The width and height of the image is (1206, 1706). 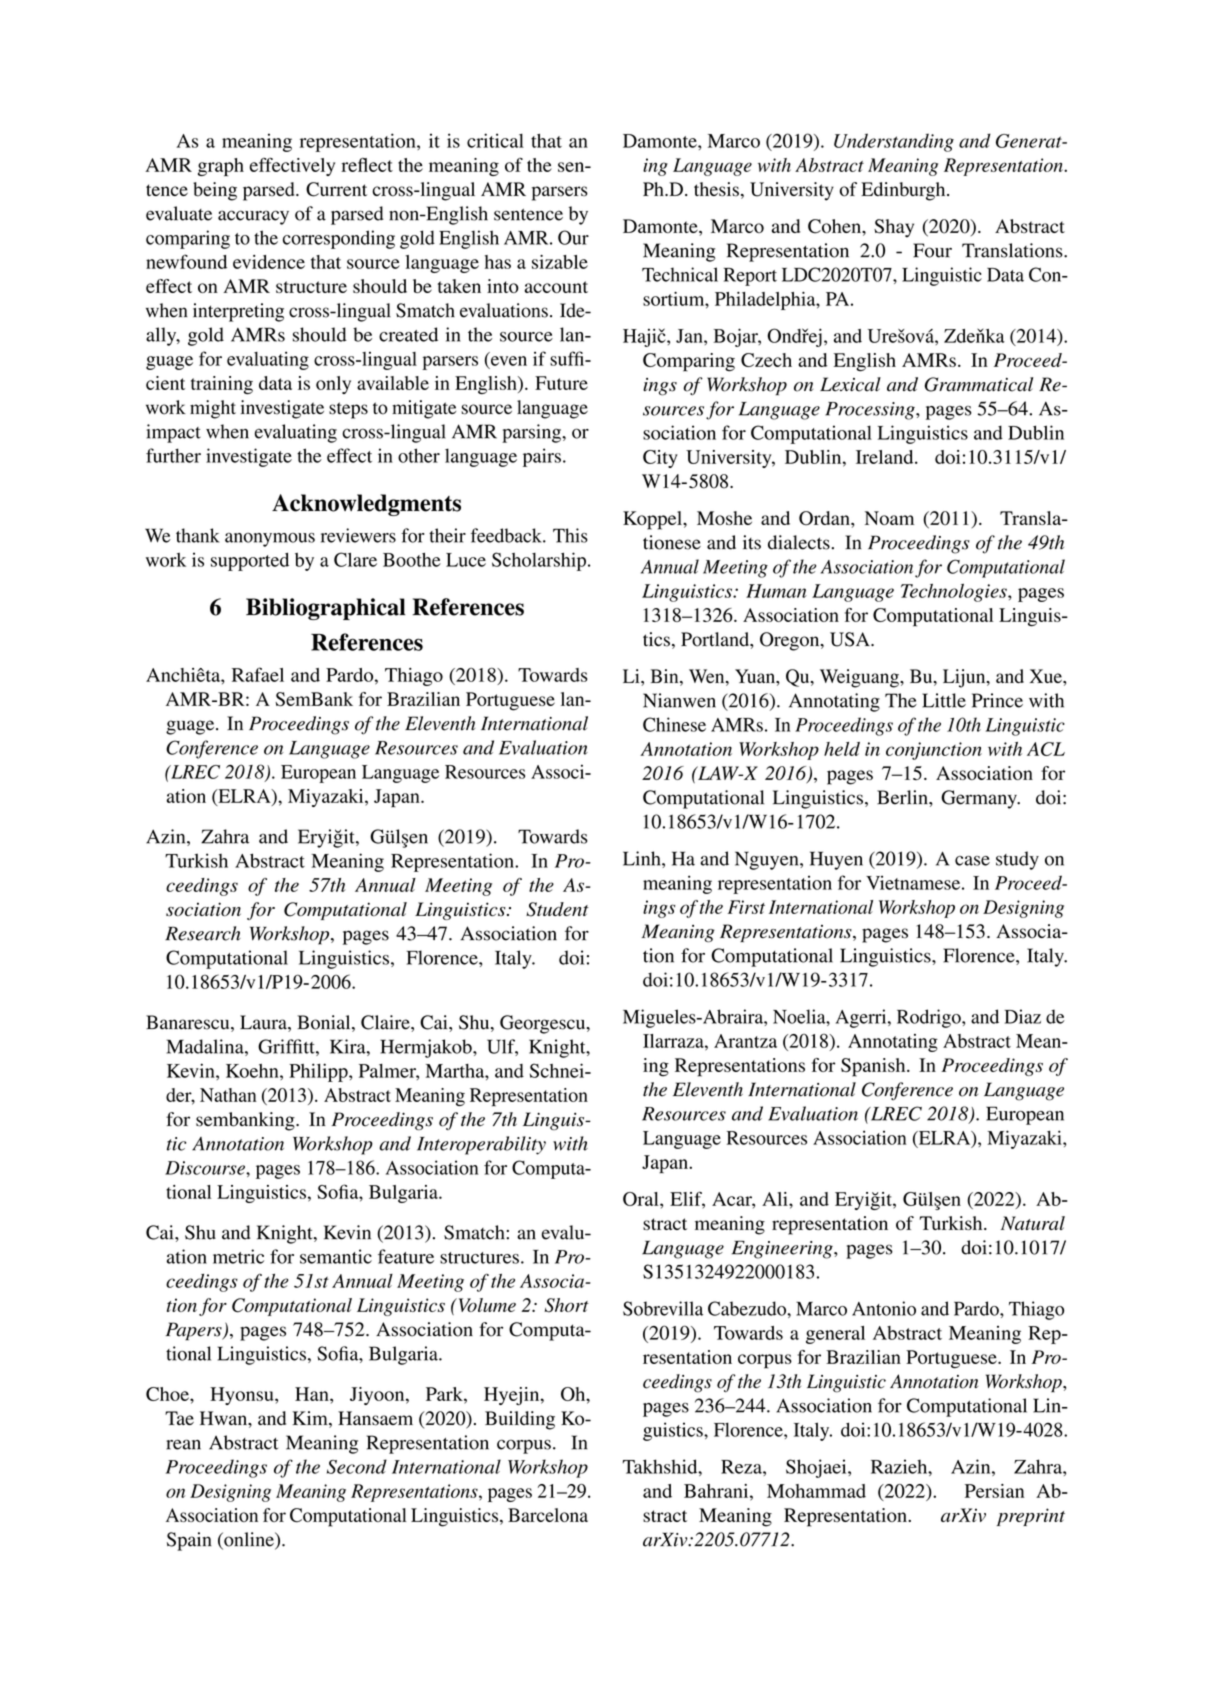 What do you see at coordinates (548, 1515) in the image?
I see `Barcelona` at bounding box center [548, 1515].
